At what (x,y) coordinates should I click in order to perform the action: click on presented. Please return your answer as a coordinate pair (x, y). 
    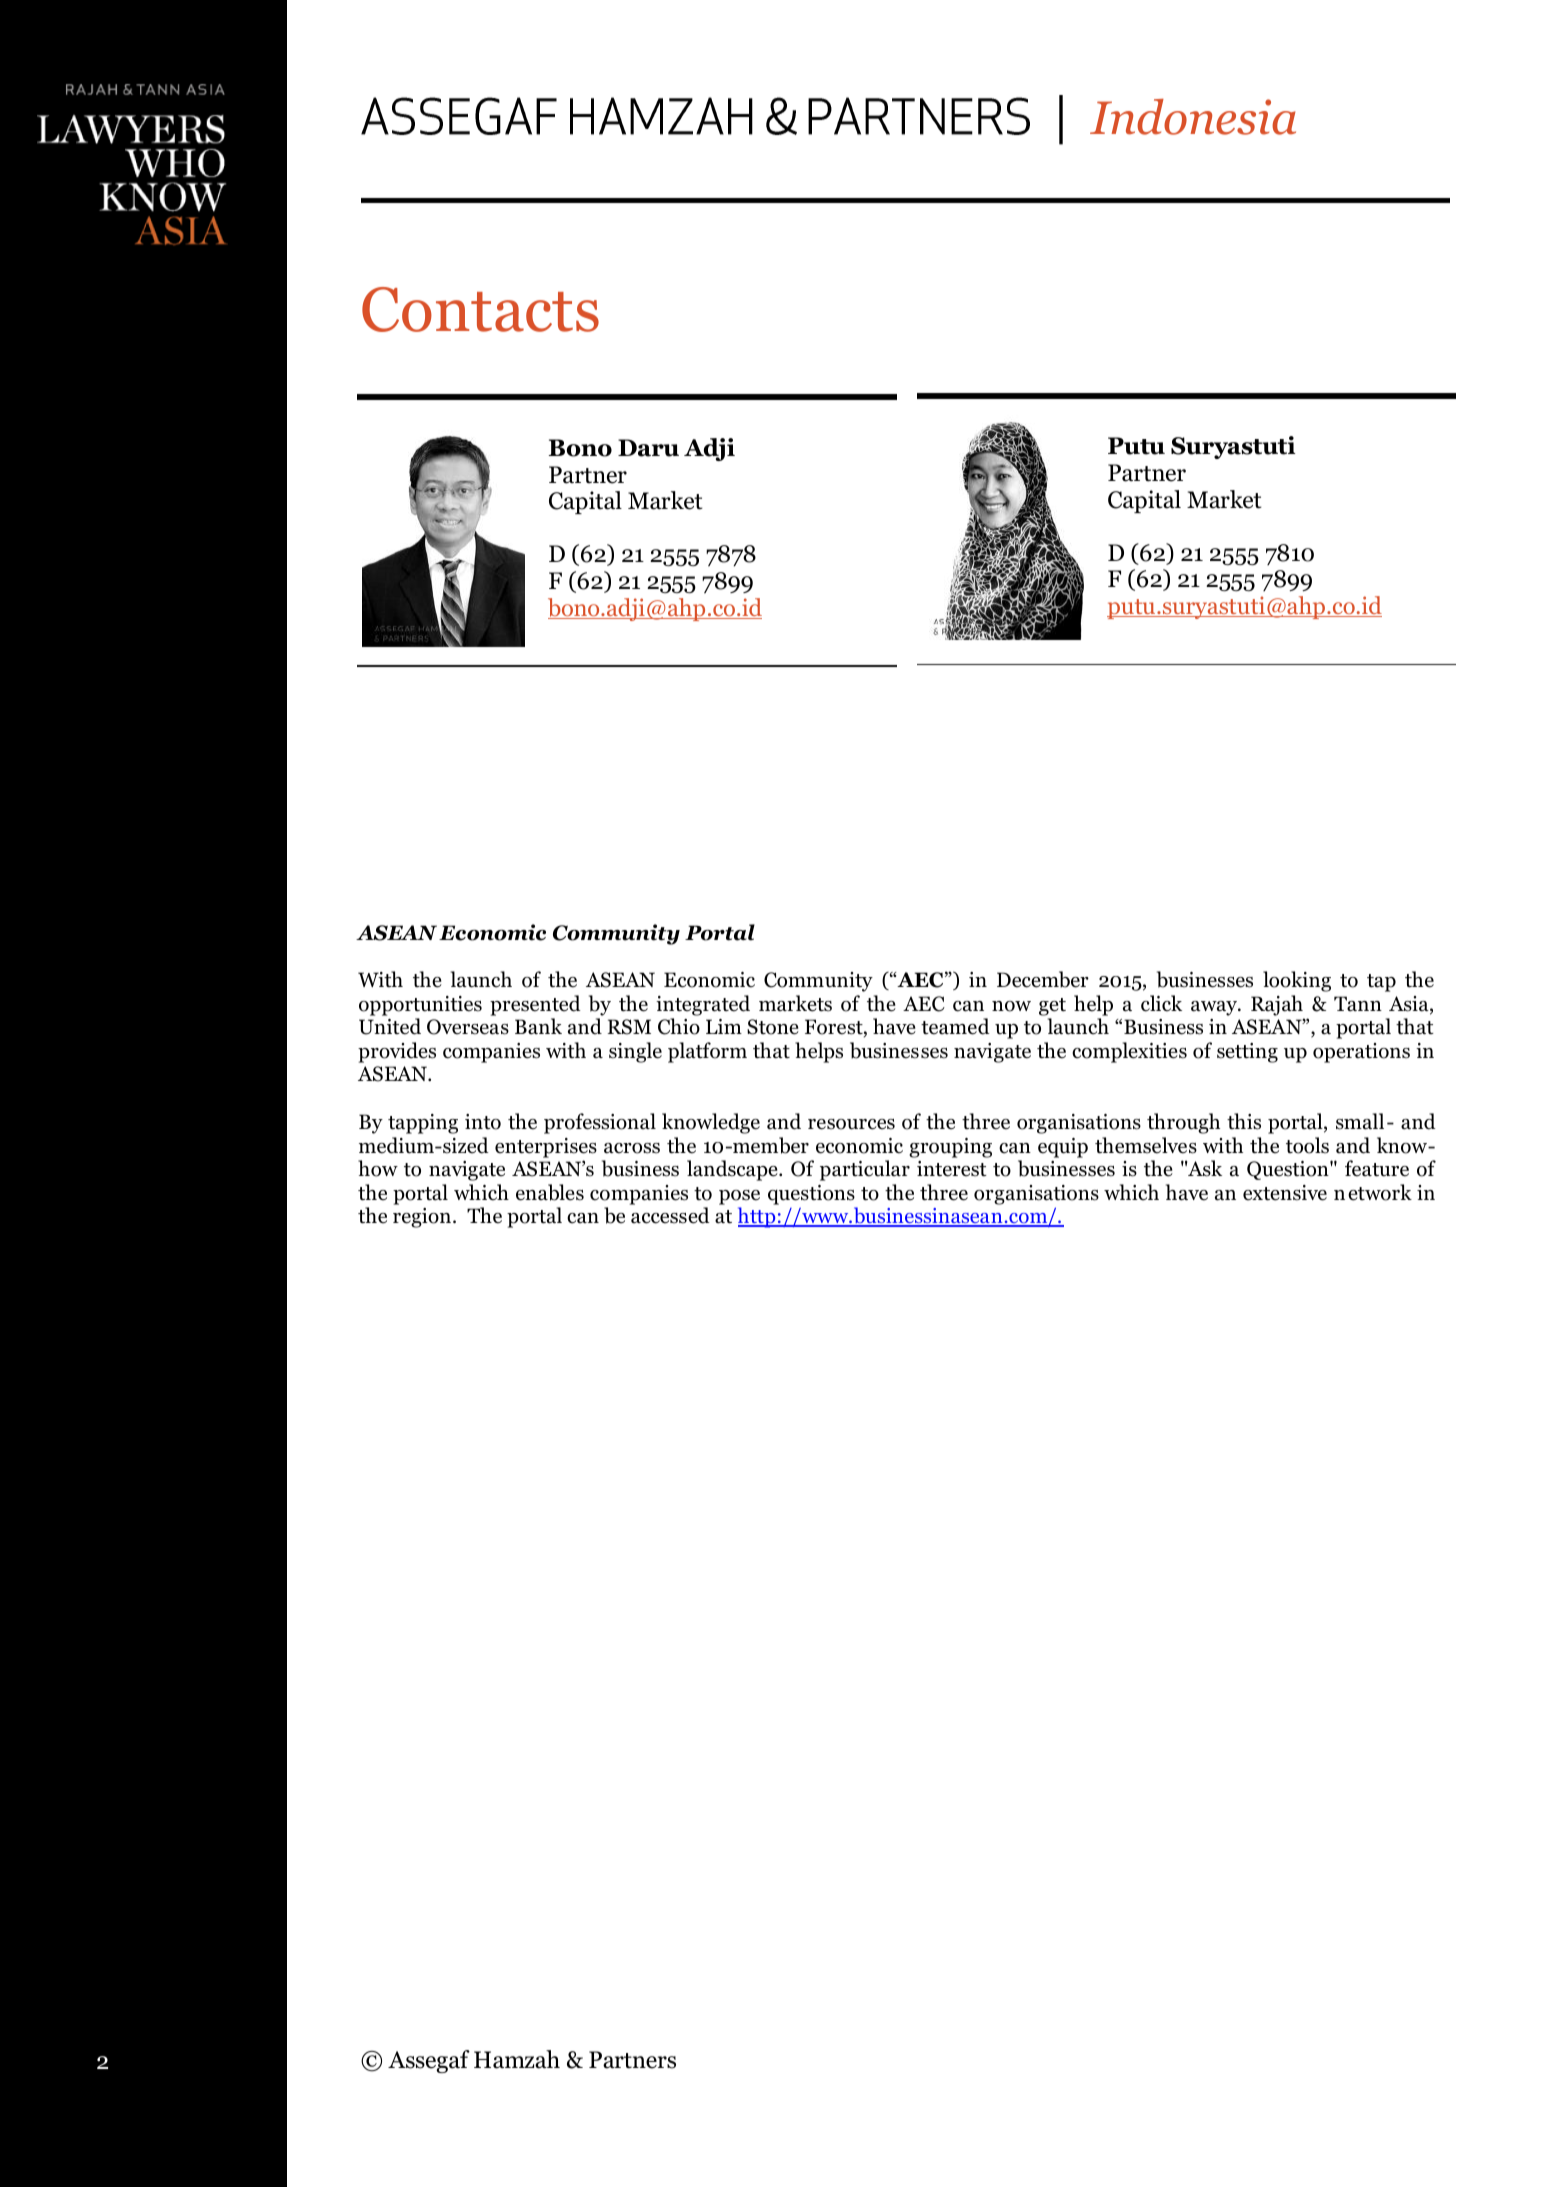
    Looking at the image, I should click on (535, 1005).
